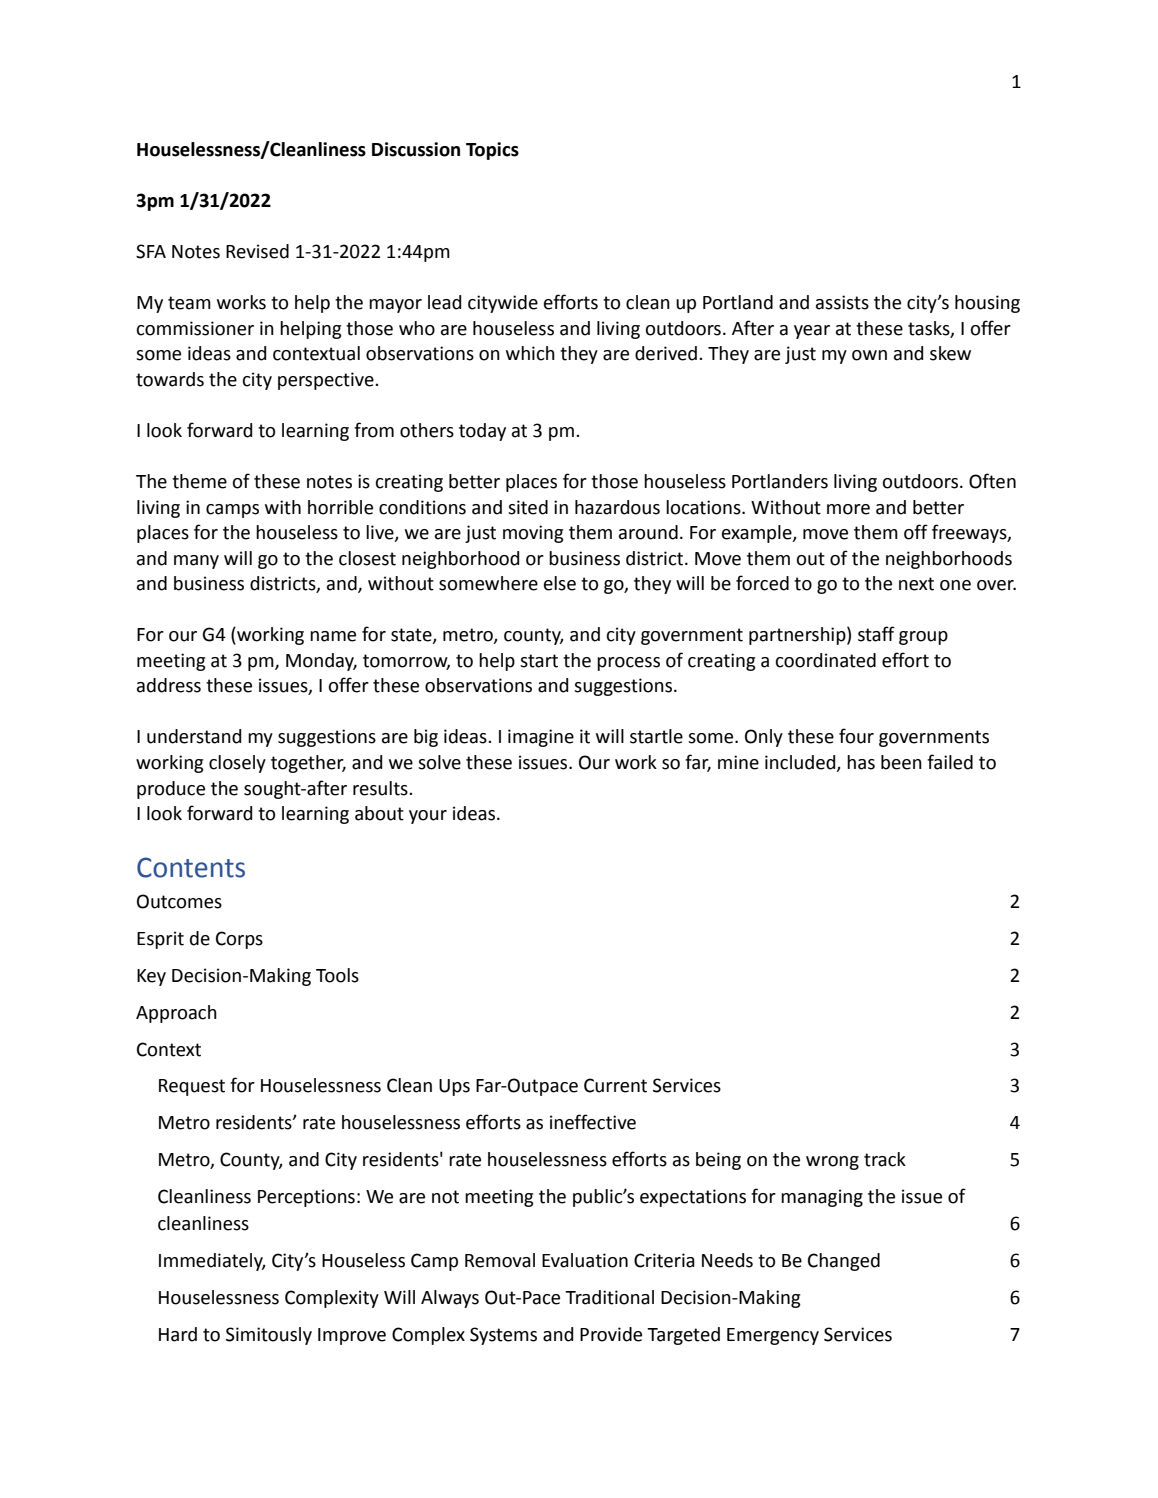 The height and width of the page is (1498, 1158). I want to click on which, so click(530, 353).
